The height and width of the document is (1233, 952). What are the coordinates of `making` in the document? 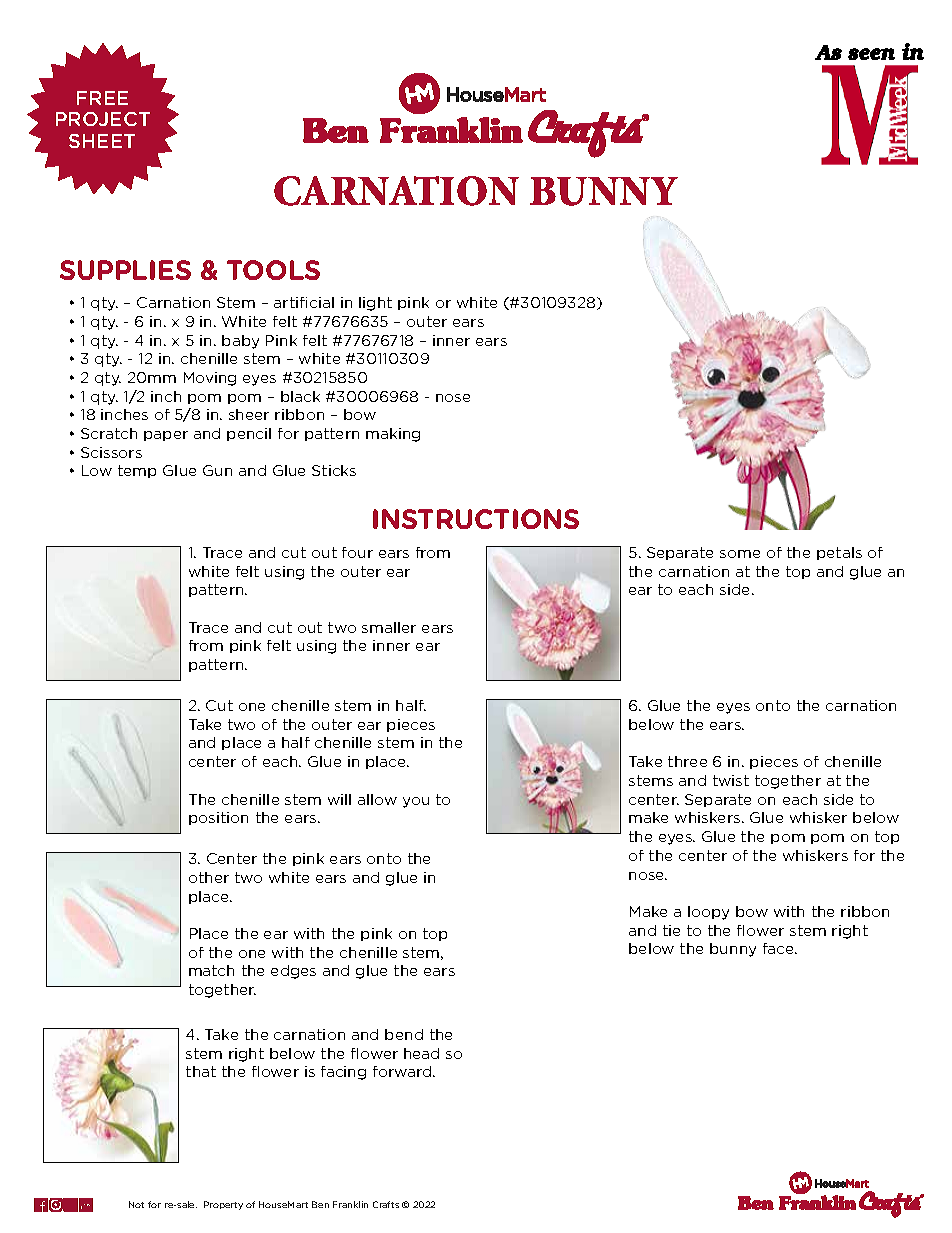 It's located at (393, 435).
